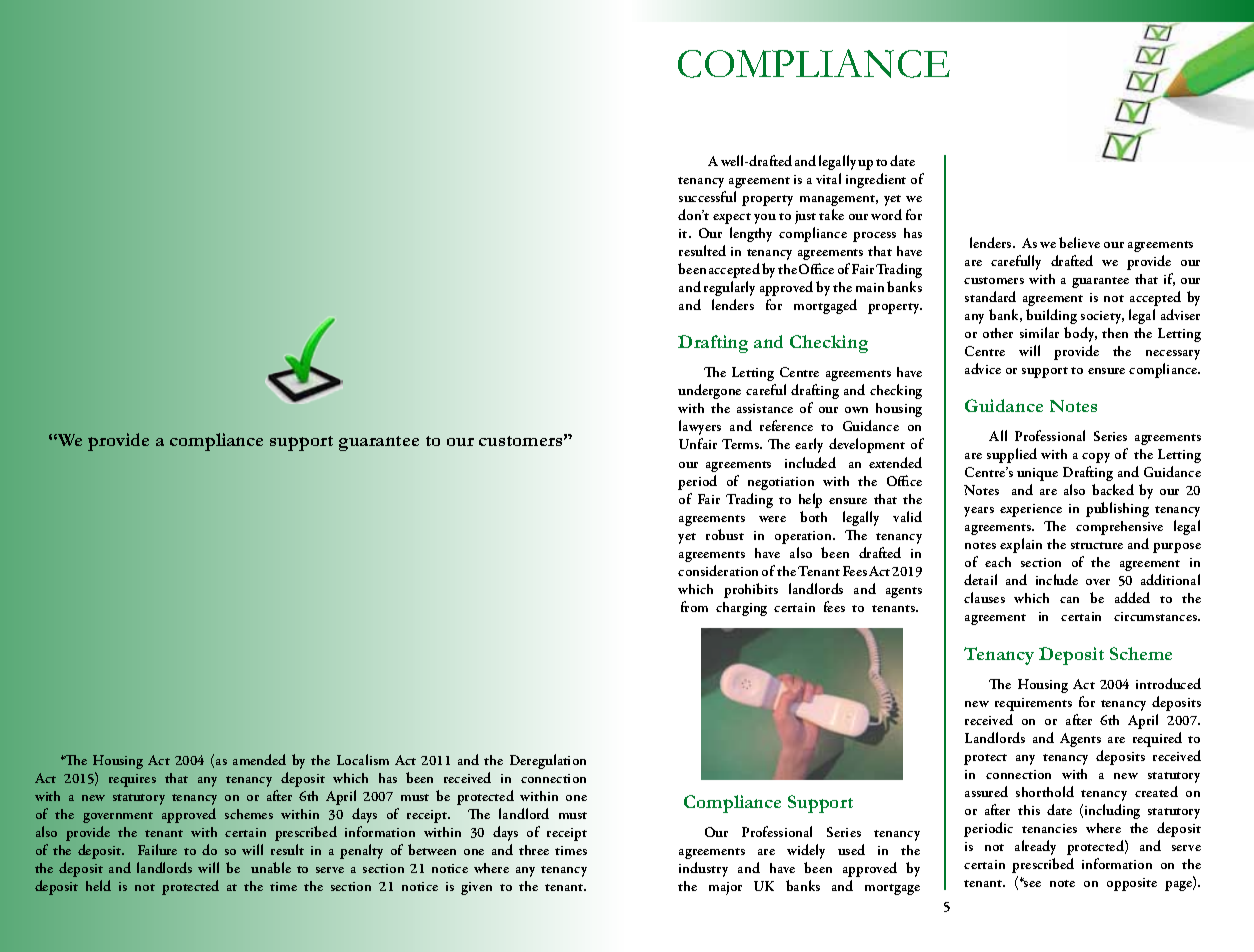 The width and height of the document is (1254, 952). Describe the element at coordinates (694, 606) in the document. I see `from` at that location.
